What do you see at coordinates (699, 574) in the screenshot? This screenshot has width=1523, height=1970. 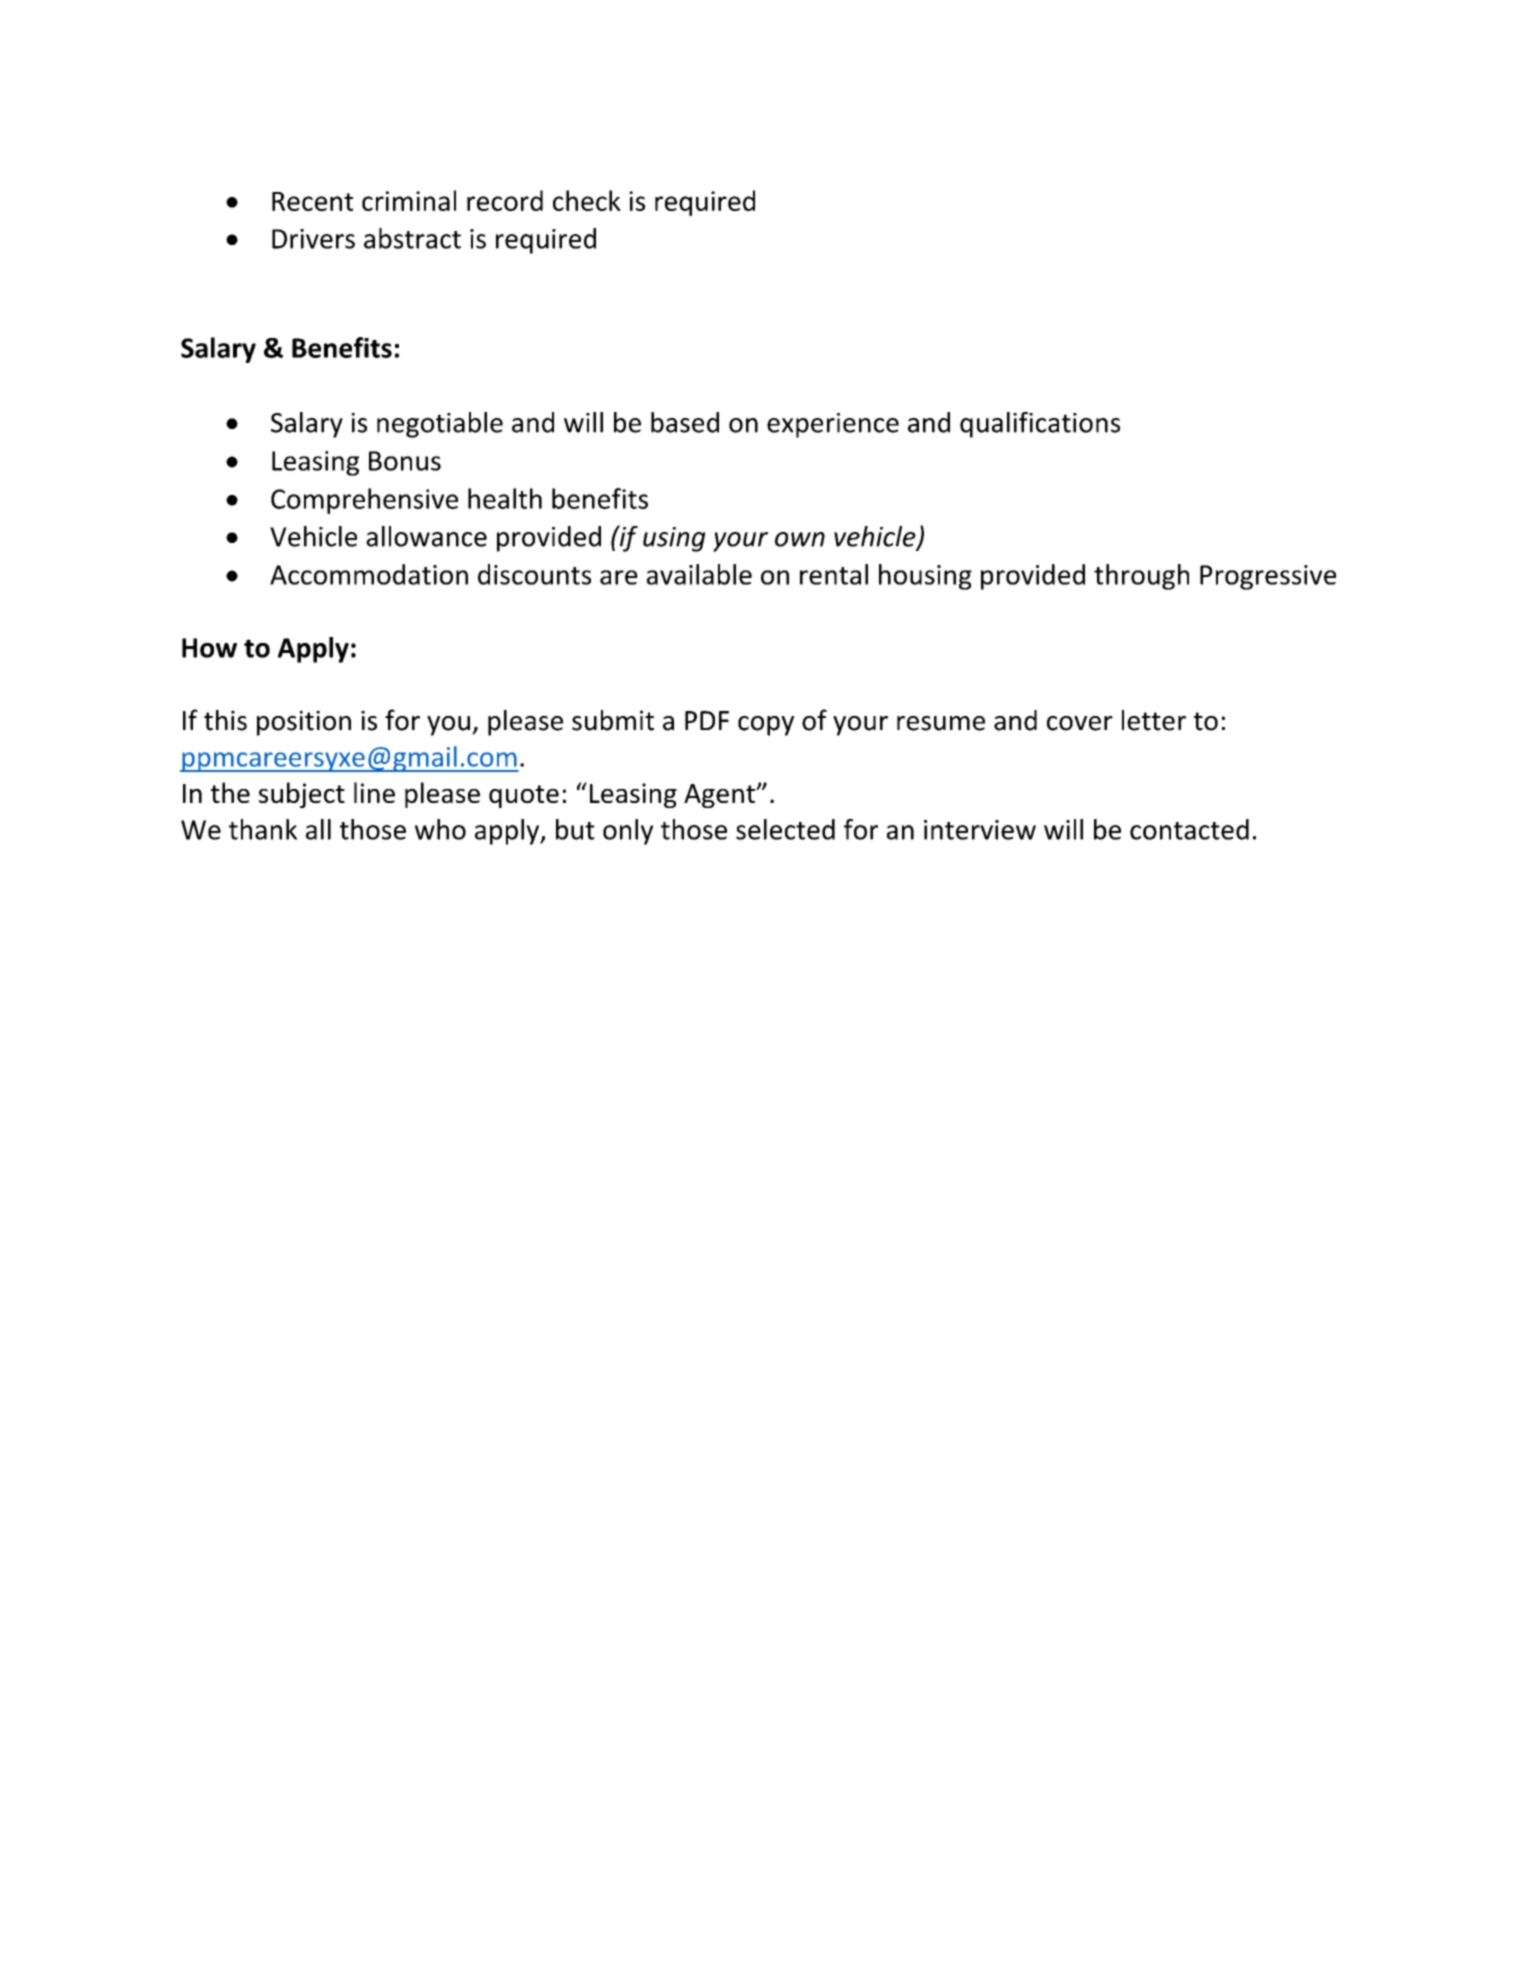 I see `available` at bounding box center [699, 574].
